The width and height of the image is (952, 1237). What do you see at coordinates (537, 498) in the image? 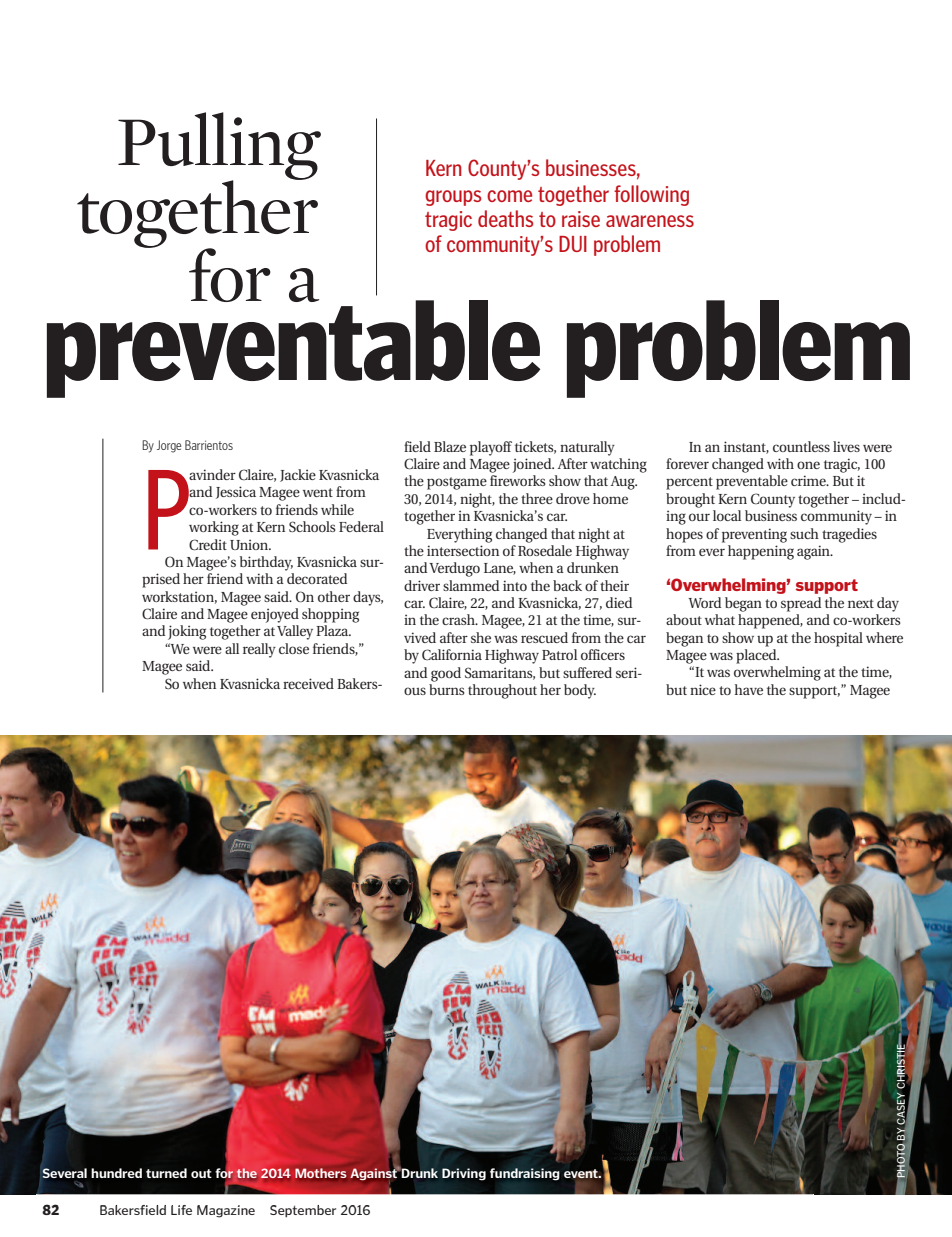
I see `three` at bounding box center [537, 498].
